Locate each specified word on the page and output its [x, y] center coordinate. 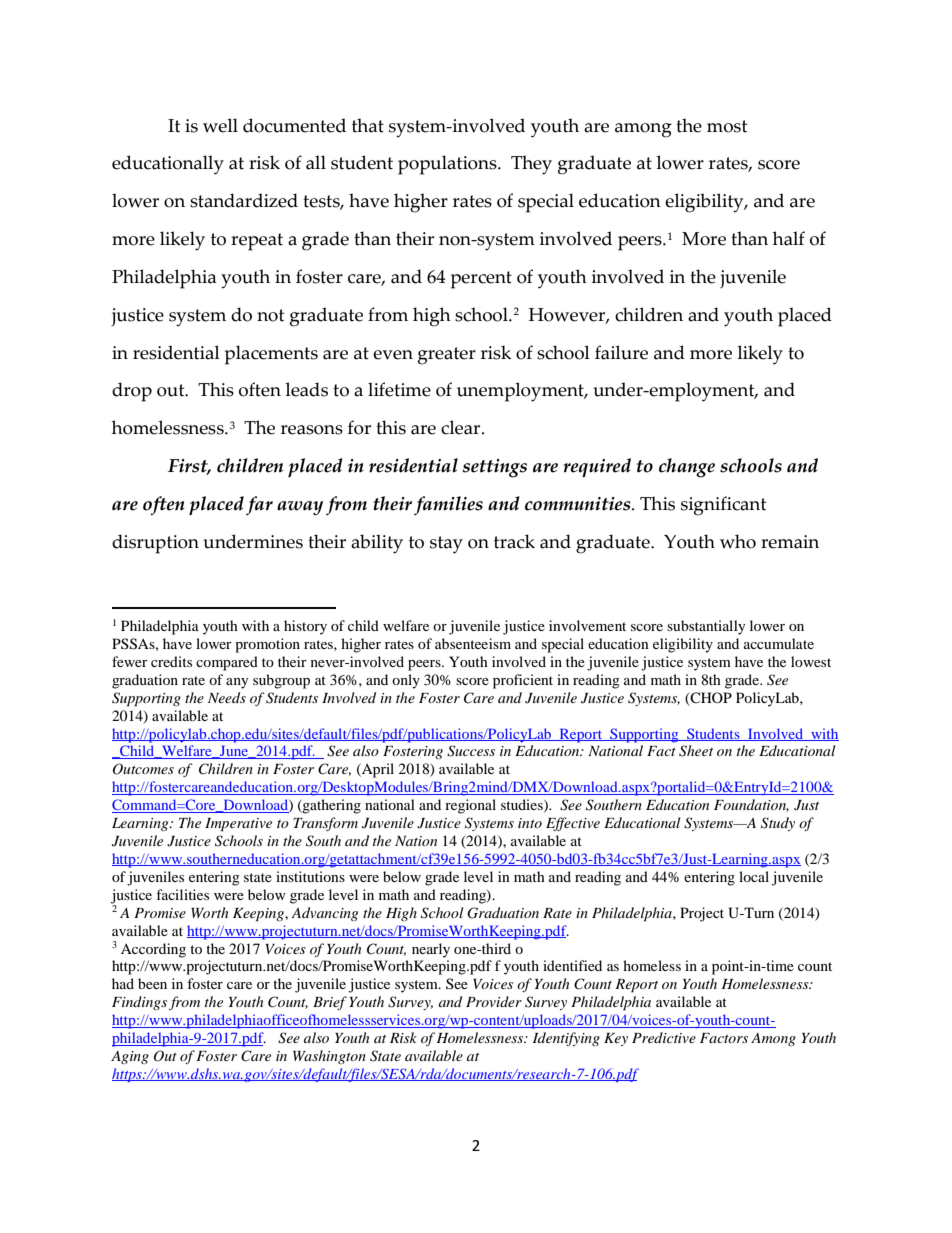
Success [471, 751]
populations [448, 165]
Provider [494, 1001]
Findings [139, 1003]
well [220, 125]
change [687, 468]
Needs [227, 697]
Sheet [696, 751]
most [727, 126]
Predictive [664, 1037]
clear [462, 427]
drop [132, 392]
